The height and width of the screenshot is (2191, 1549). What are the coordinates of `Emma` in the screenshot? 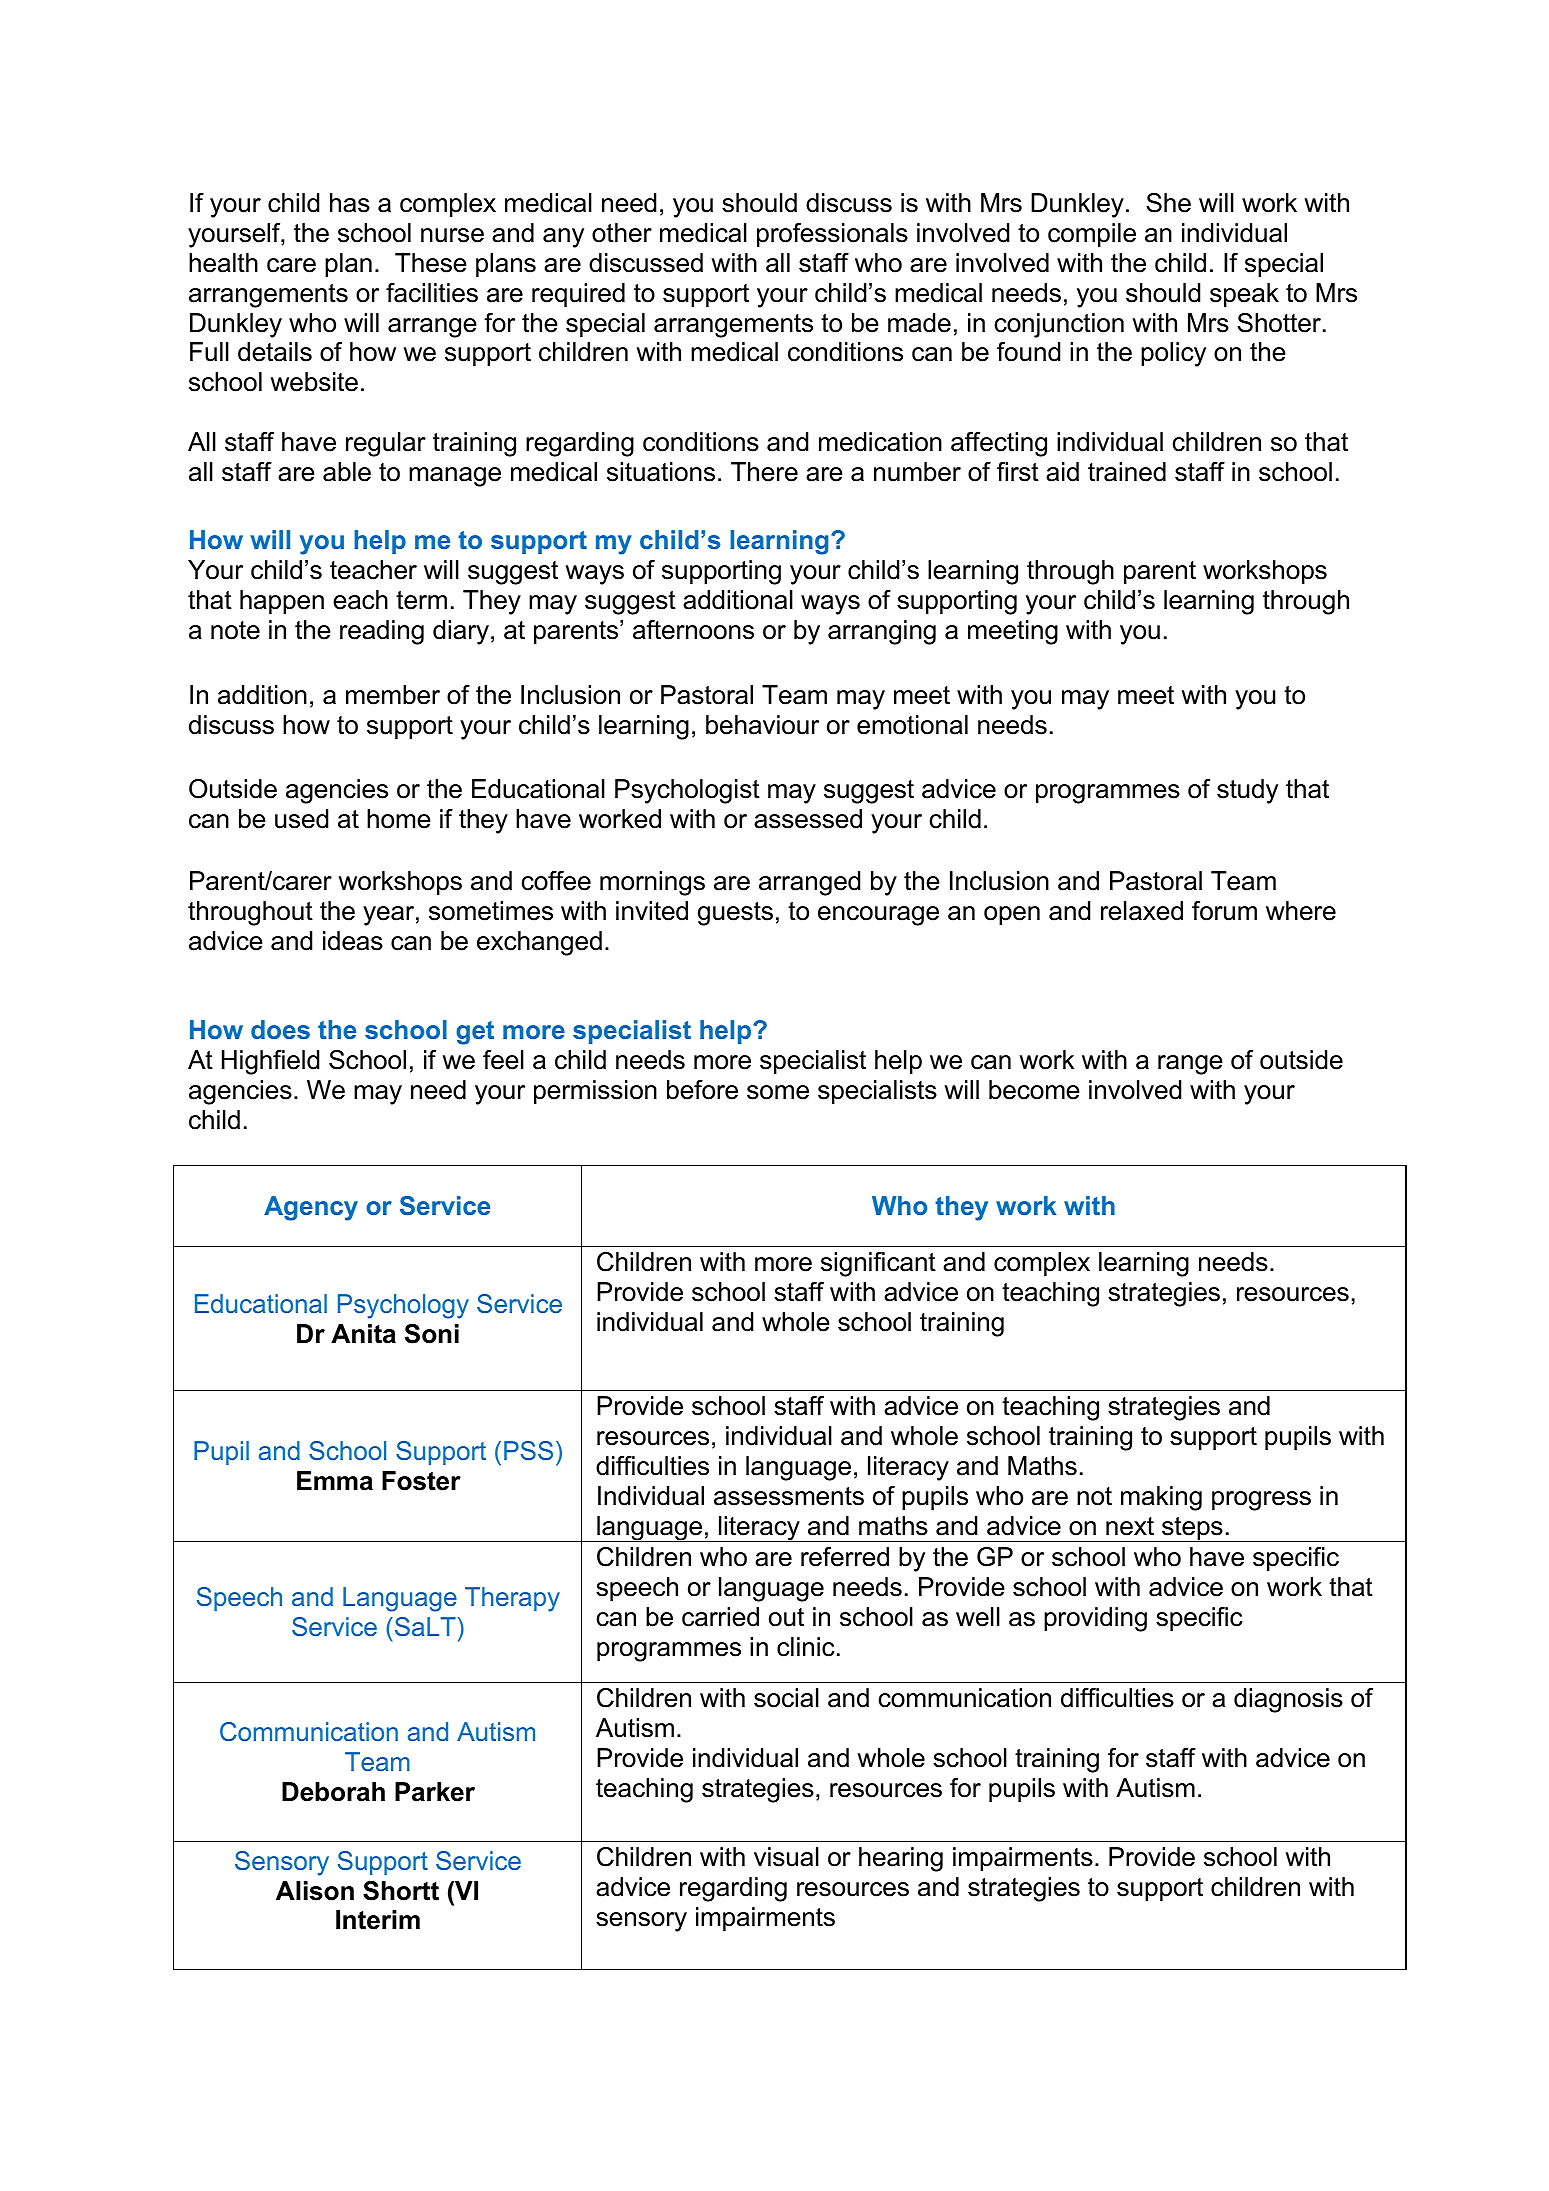 It's located at (335, 1481).
